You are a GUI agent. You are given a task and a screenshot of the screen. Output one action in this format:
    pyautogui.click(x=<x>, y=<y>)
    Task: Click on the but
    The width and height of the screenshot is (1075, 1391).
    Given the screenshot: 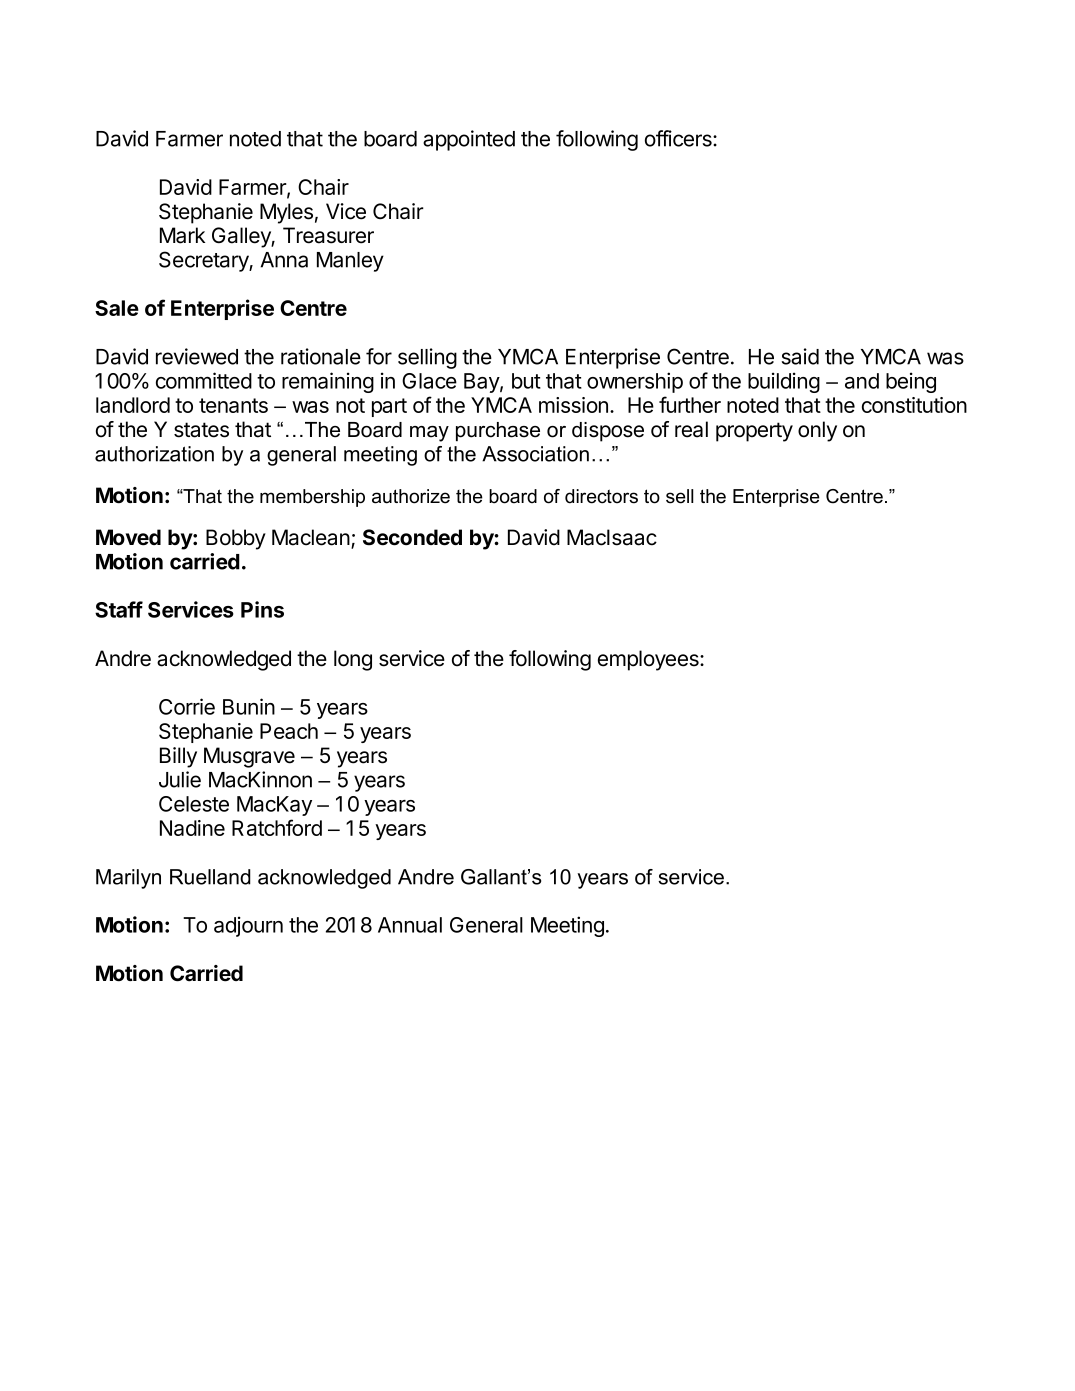 What is the action you would take?
    pyautogui.click(x=526, y=381)
